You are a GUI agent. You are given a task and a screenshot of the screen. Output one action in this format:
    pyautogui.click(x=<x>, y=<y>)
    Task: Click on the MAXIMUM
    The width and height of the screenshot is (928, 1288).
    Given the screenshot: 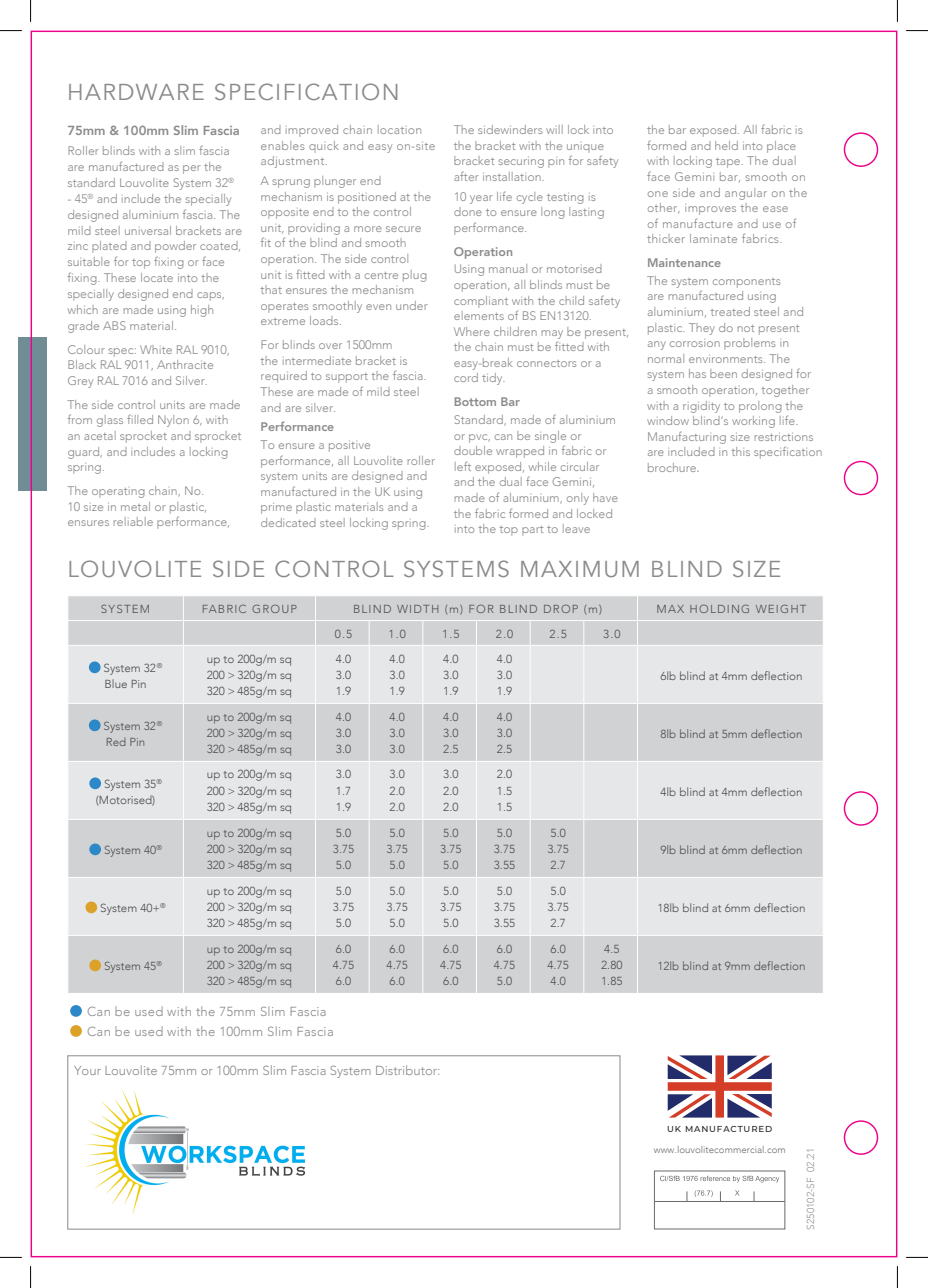 What is the action you would take?
    pyautogui.click(x=580, y=569)
